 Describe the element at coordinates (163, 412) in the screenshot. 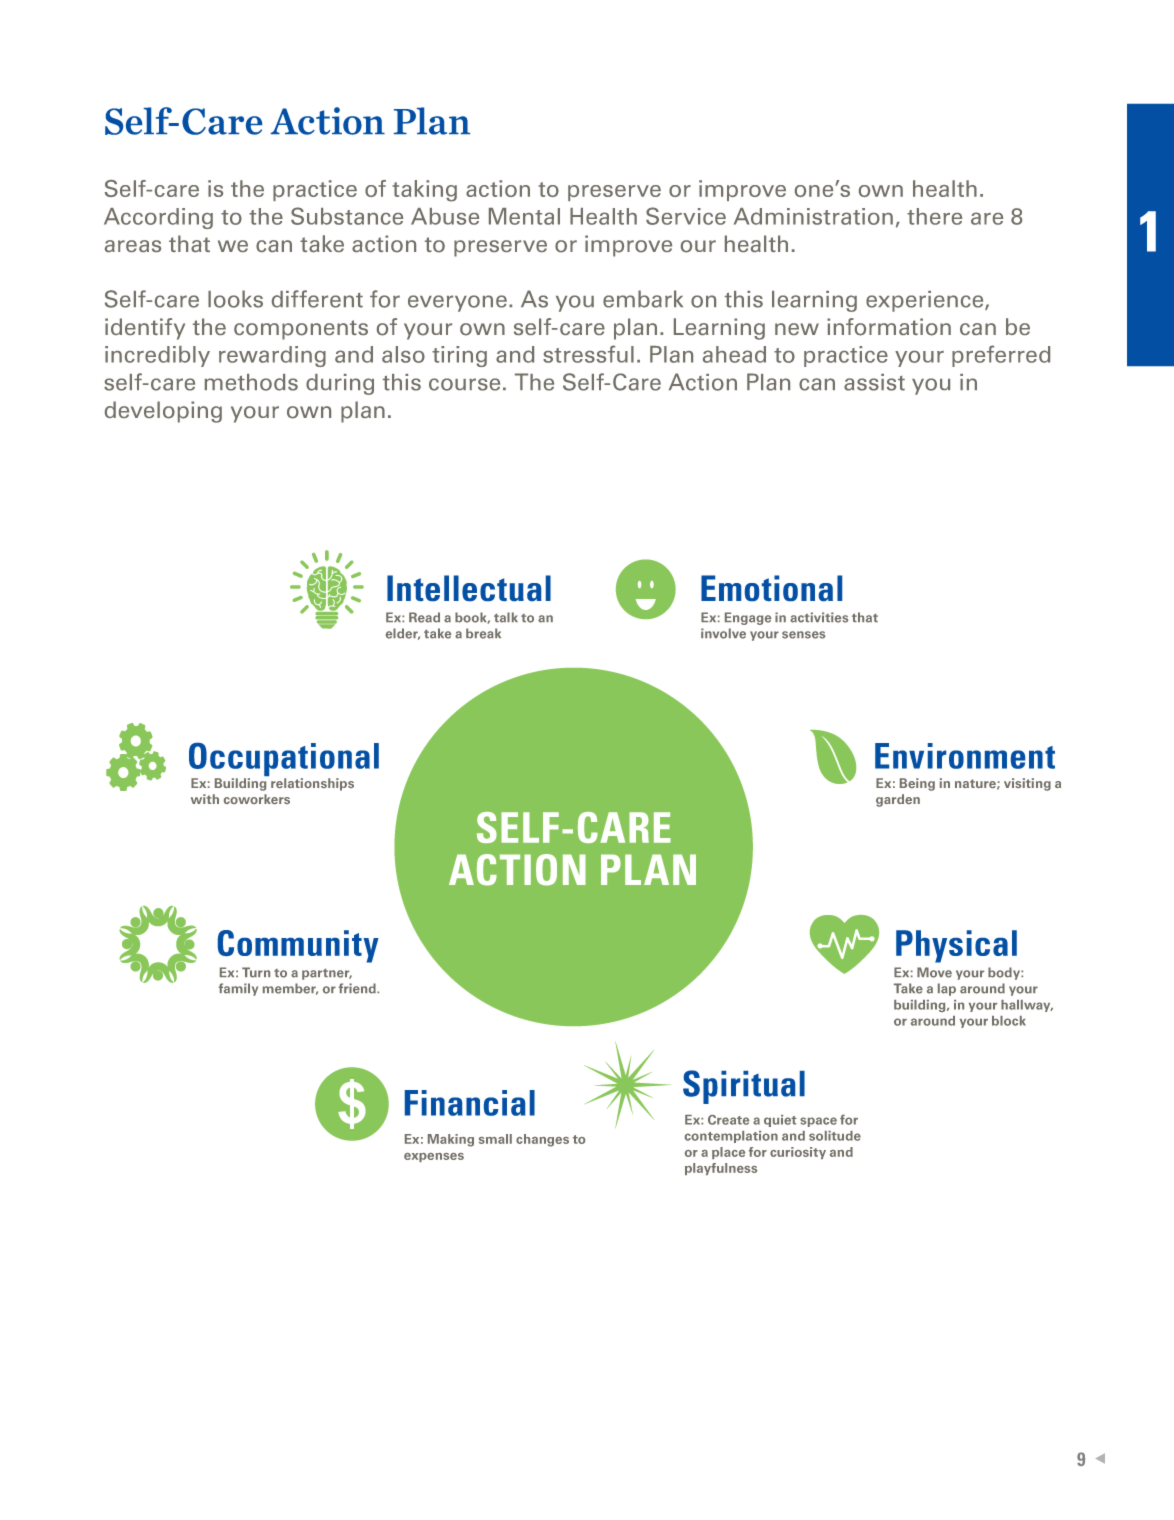

I see `developing` at that location.
